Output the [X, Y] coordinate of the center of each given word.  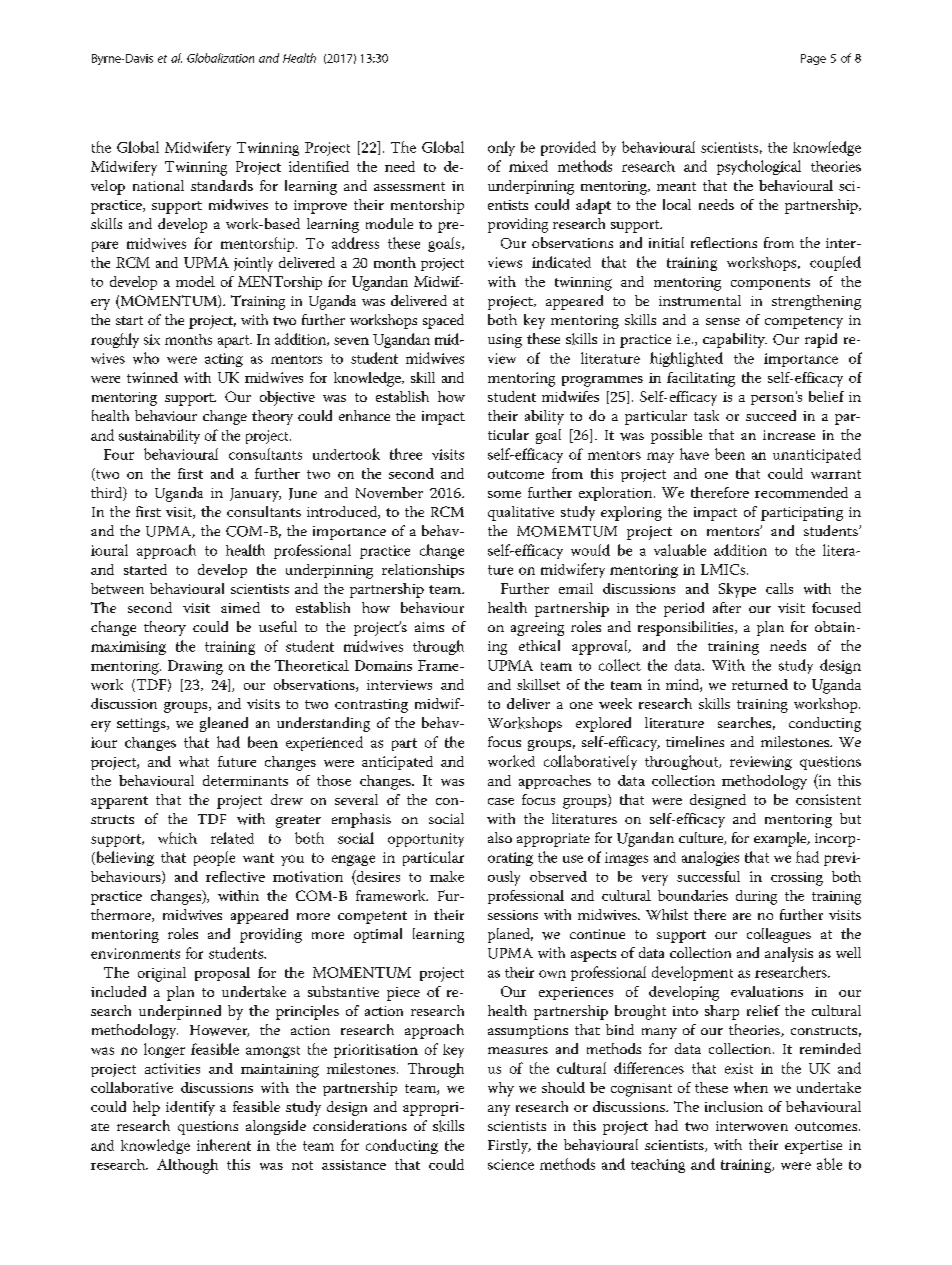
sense [723, 321]
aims [429, 627]
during [756, 897]
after [727, 607]
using [505, 341]
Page [813, 59]
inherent [224, 1145]
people [214, 858]
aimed [240, 607]
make [447, 876]
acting [224, 360]
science [511, 1164]
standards [222, 185]
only [501, 148]
